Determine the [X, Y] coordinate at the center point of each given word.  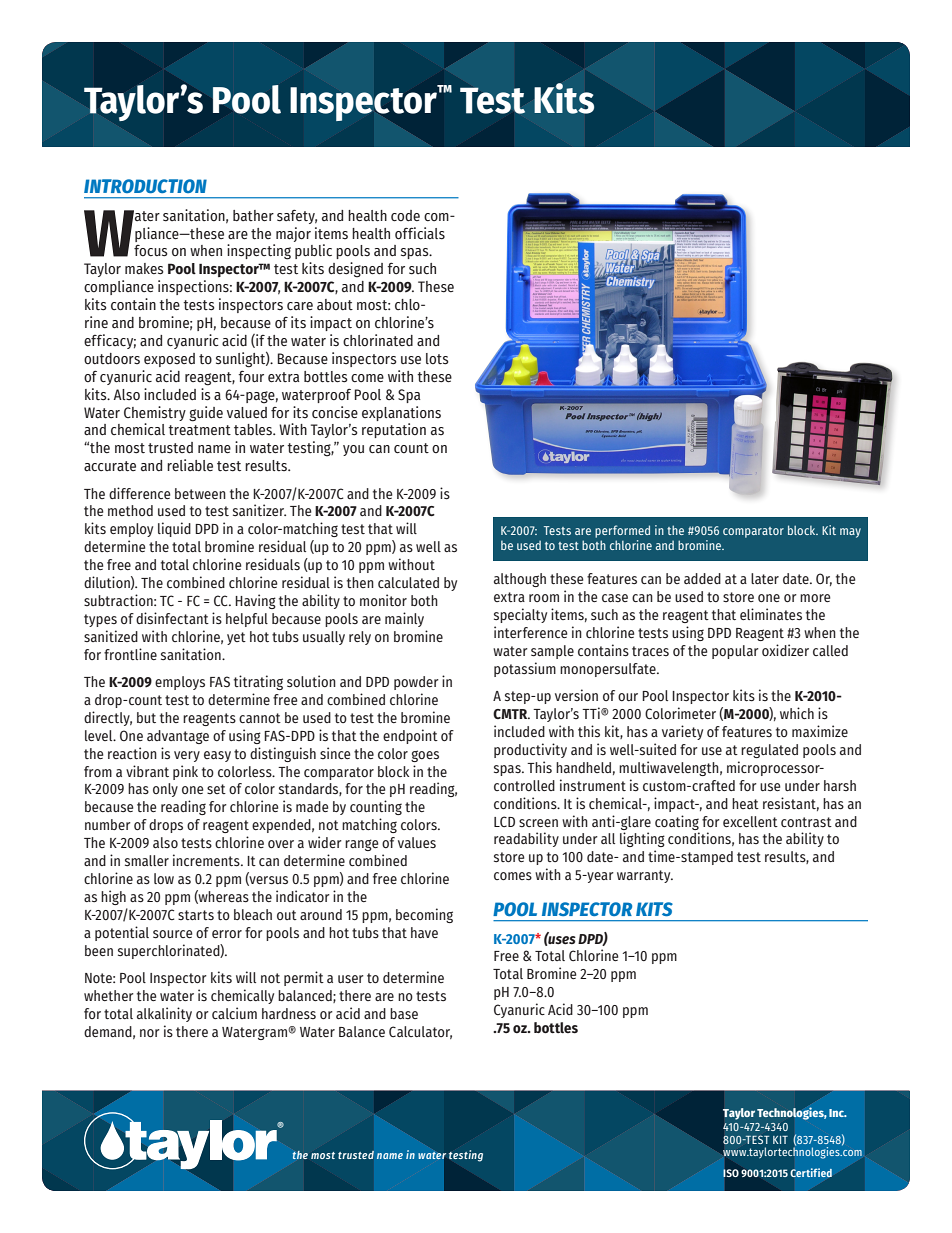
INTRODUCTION [145, 186]
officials [420, 233]
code [405, 216]
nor [150, 1033]
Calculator [420, 1032]
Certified [811, 1172]
